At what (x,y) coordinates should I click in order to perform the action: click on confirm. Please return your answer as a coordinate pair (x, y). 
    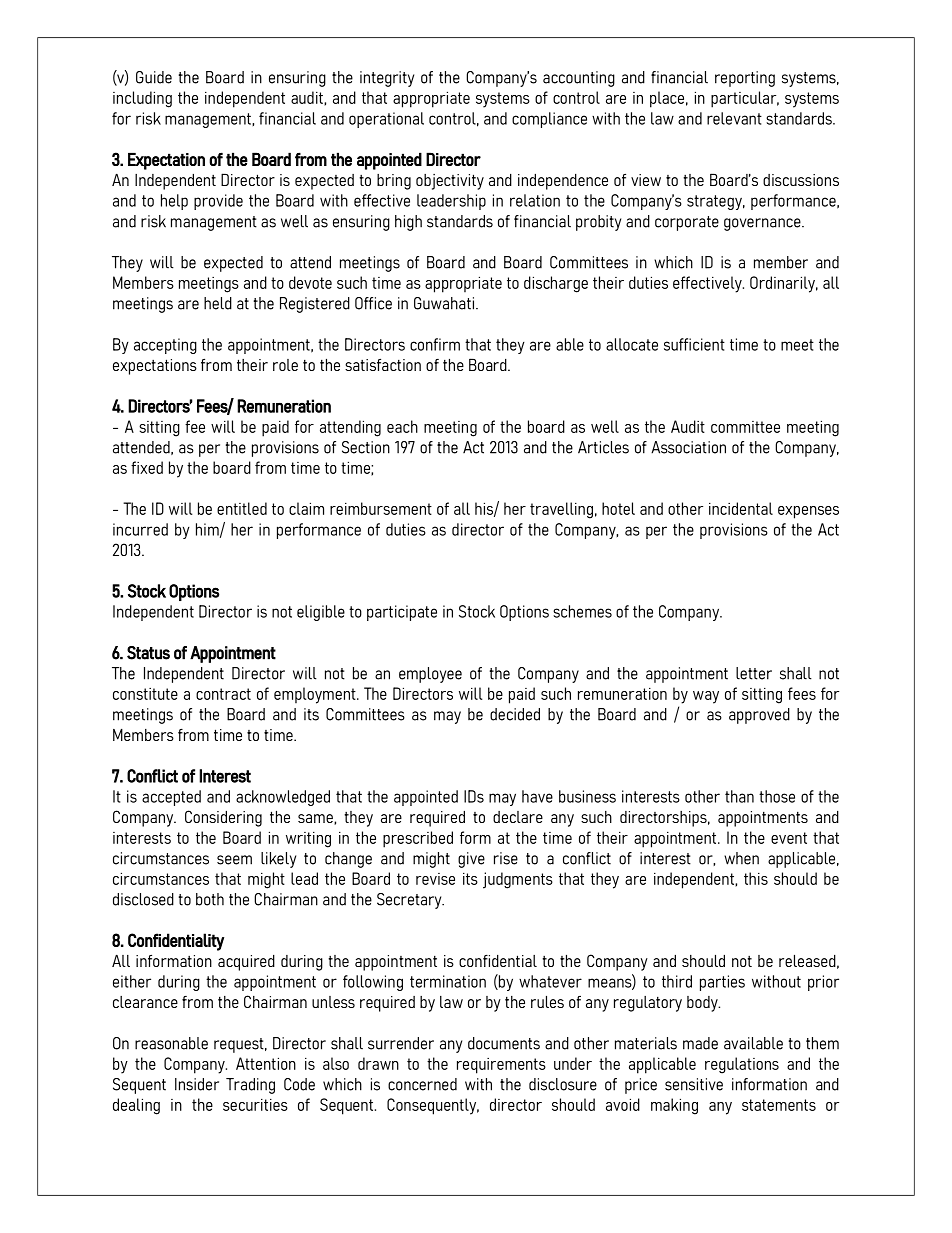
    Looking at the image, I should click on (435, 344).
